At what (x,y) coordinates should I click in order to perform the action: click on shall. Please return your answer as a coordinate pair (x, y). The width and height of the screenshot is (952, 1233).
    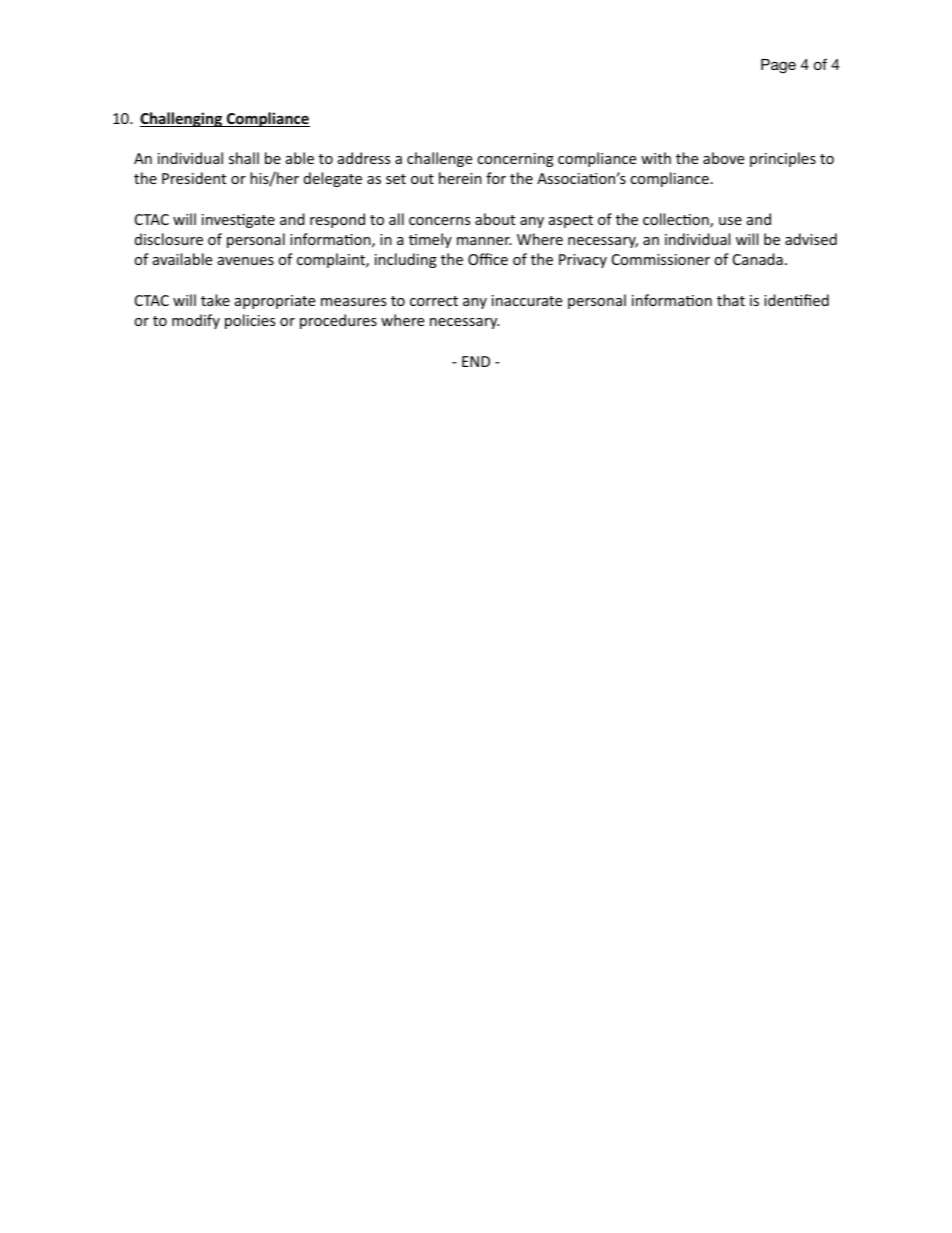
    Looking at the image, I should click on (244, 158).
